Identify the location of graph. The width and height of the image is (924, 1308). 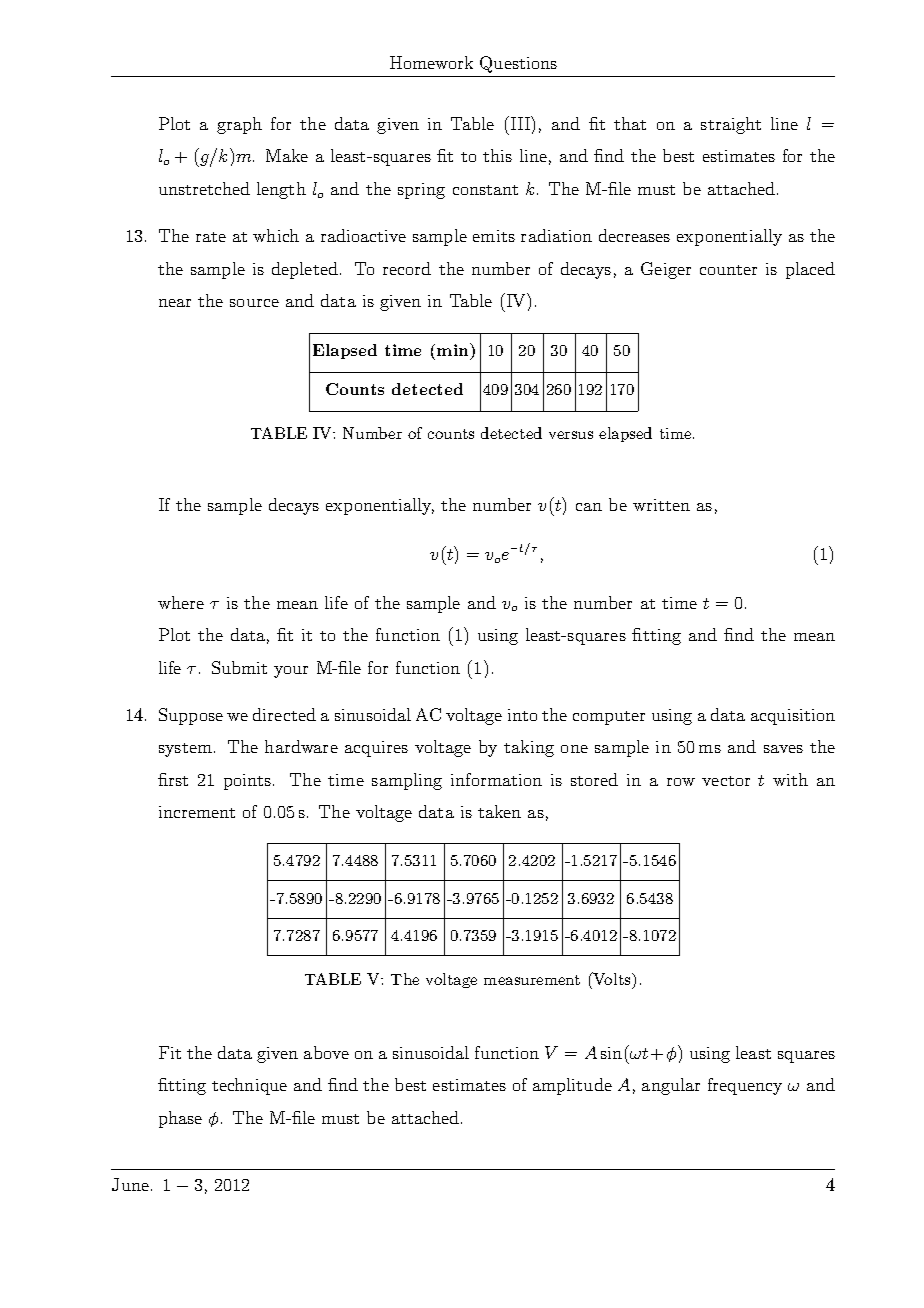
(239, 125).
